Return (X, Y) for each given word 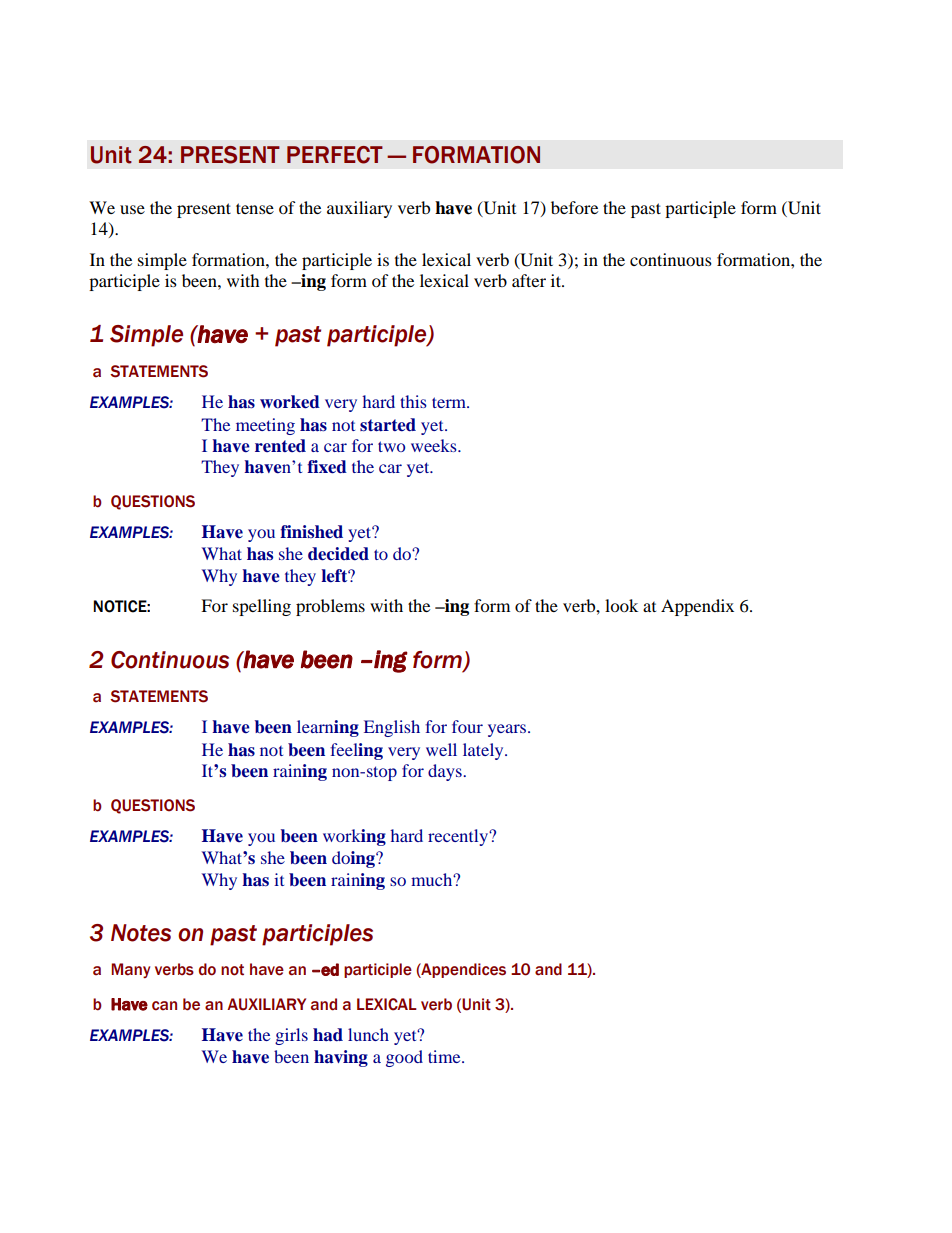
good (404, 1058)
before (574, 207)
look (621, 605)
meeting (265, 426)
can (164, 1006)
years (508, 730)
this (413, 401)
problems (330, 607)
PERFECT (335, 155)
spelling (262, 607)
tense (255, 208)
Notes (141, 933)
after (529, 280)
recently (459, 837)
